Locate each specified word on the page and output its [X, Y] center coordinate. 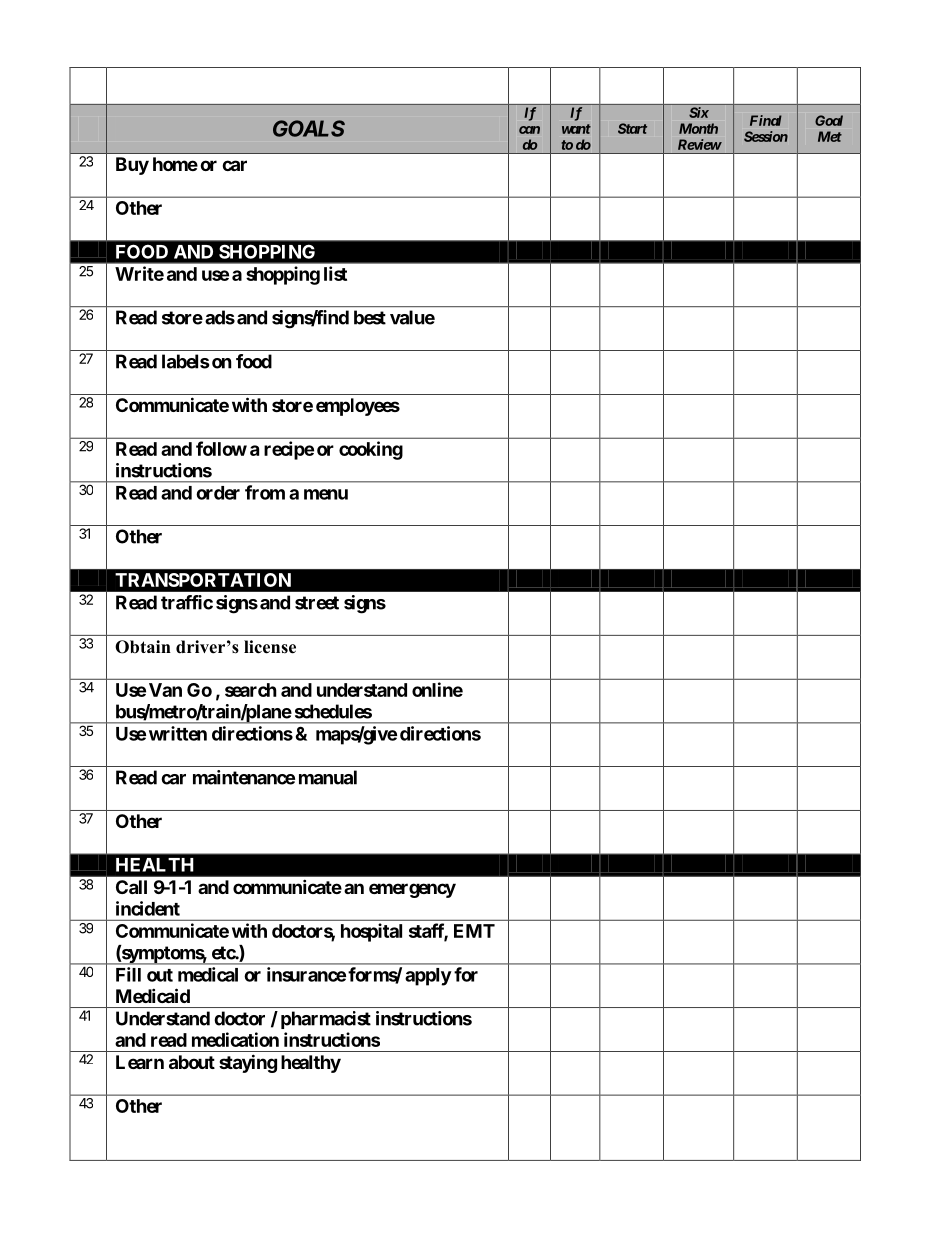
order [218, 493]
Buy [132, 166]
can [529, 130]
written [178, 733]
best [370, 317]
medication [235, 1039]
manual [328, 777]
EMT [474, 931]
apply [428, 977]
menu [326, 494]
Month [698, 128]
